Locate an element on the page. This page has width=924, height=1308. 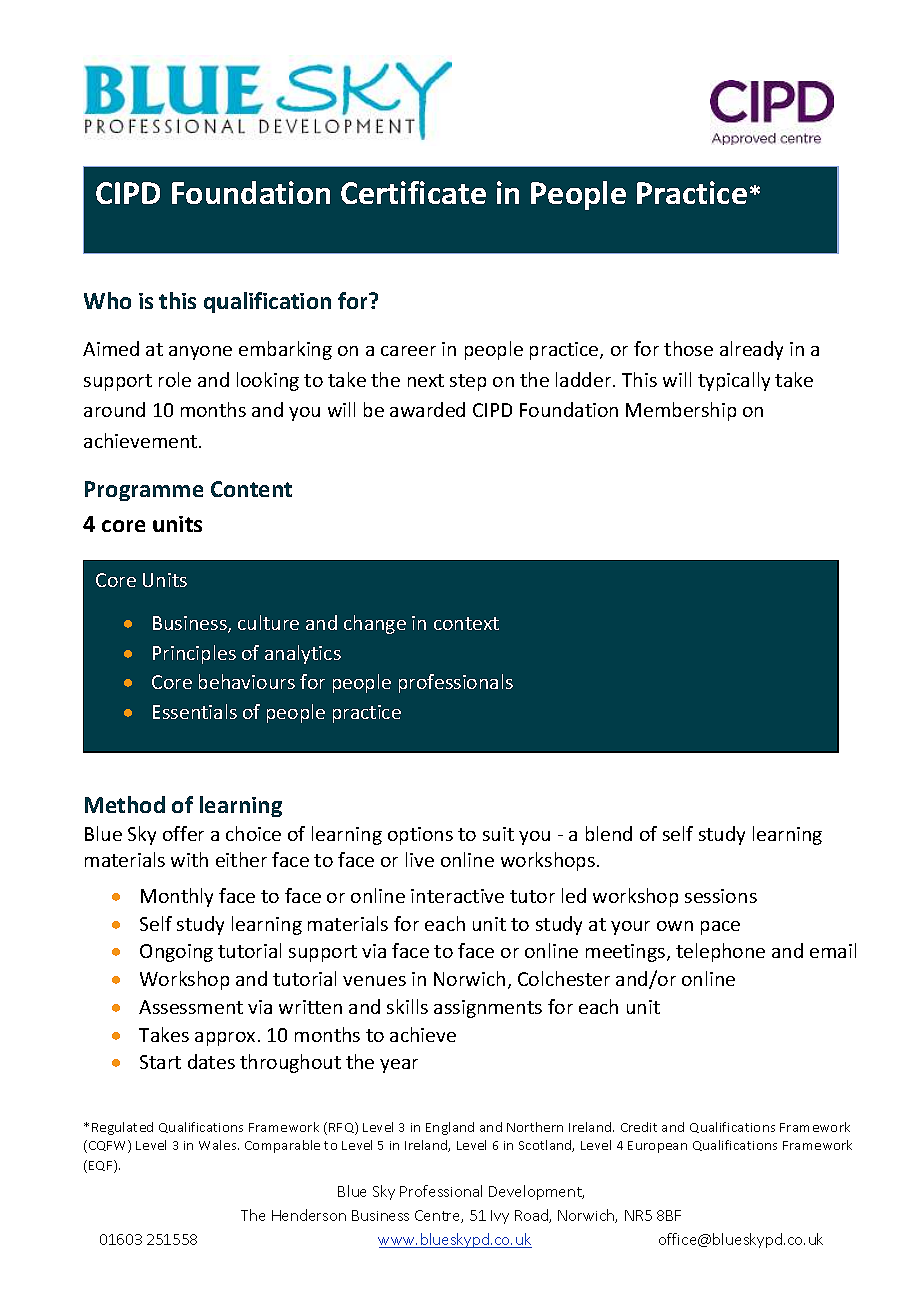
already is located at coordinates (751, 350).
